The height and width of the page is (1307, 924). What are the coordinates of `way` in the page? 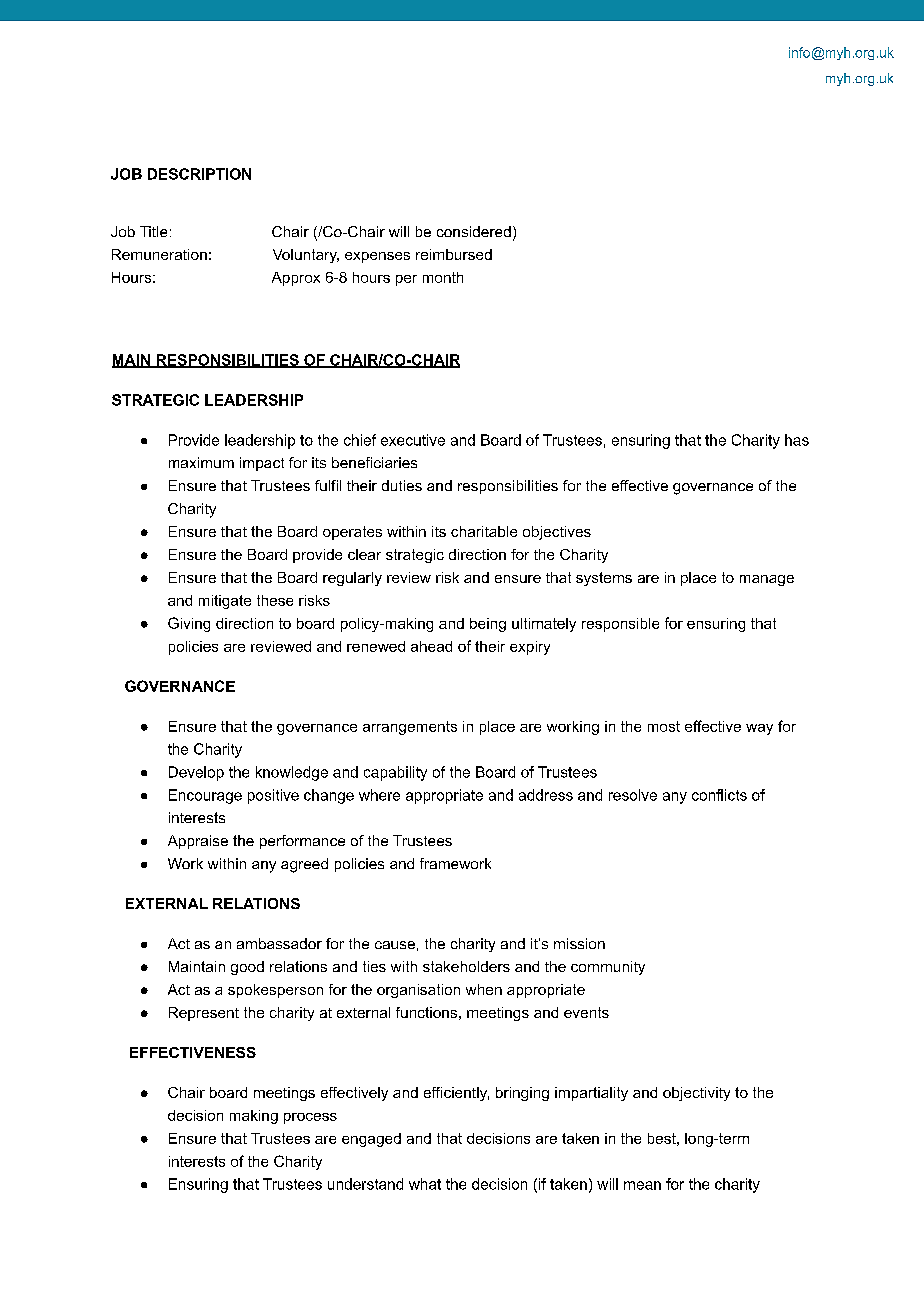 It's located at (759, 729).
